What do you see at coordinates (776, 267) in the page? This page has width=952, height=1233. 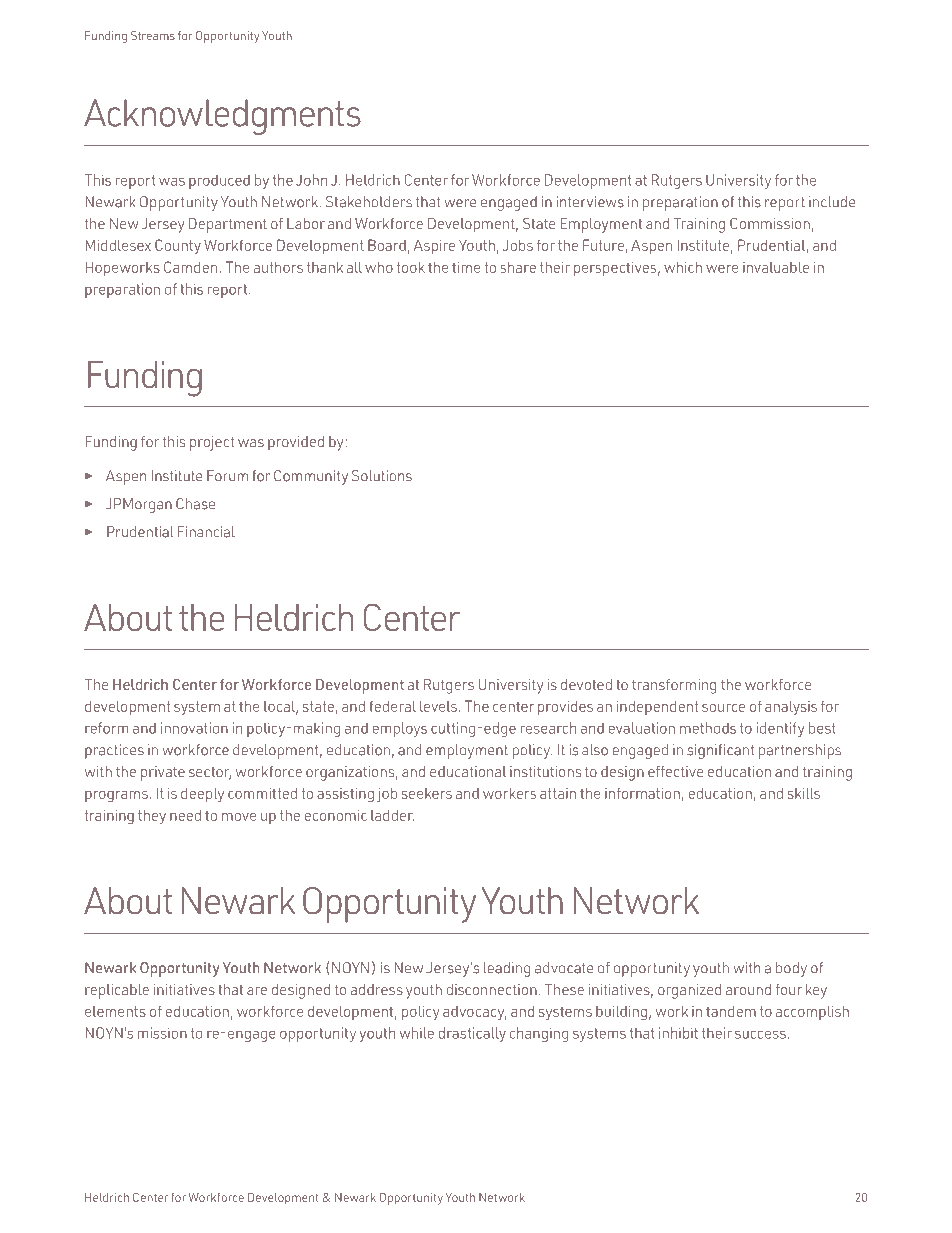 I see `invaluable` at bounding box center [776, 267].
